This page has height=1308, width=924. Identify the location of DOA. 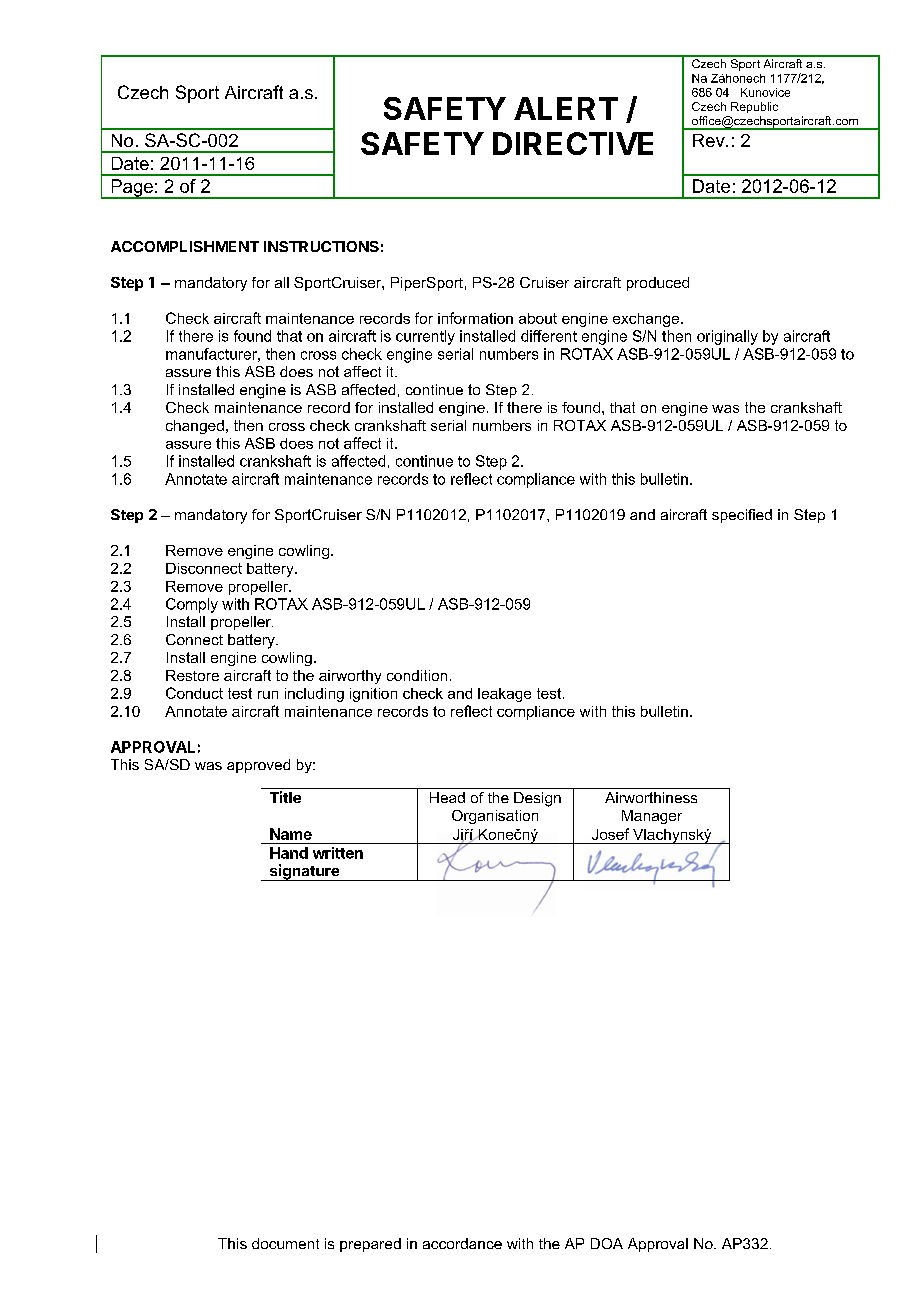
(607, 1243).
